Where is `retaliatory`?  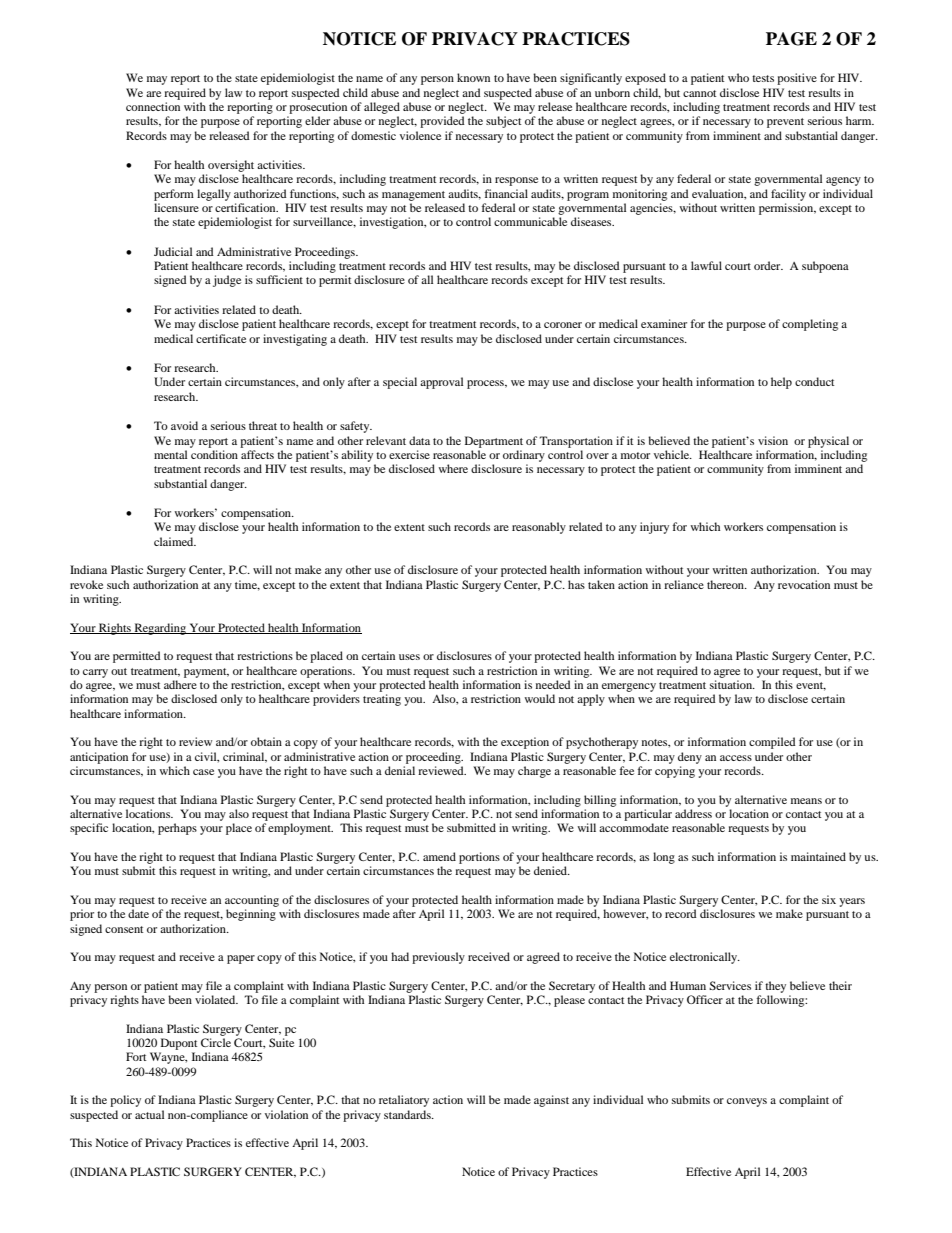 retaliatory is located at coordinates (404, 1101).
